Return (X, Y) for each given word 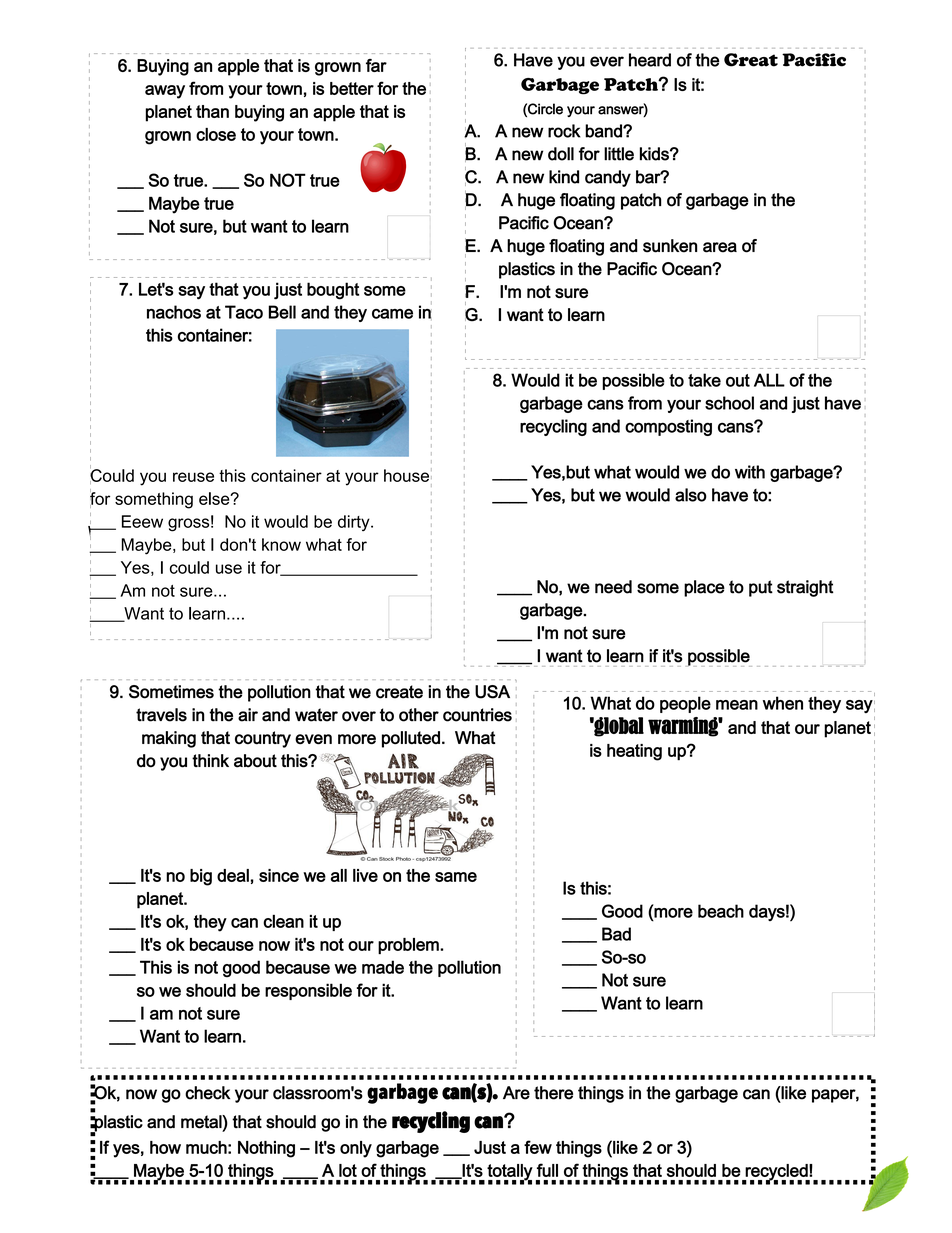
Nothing (266, 1149)
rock (564, 131)
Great (751, 60)
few (538, 1147)
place (704, 588)
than (212, 111)
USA (492, 692)
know (281, 544)
